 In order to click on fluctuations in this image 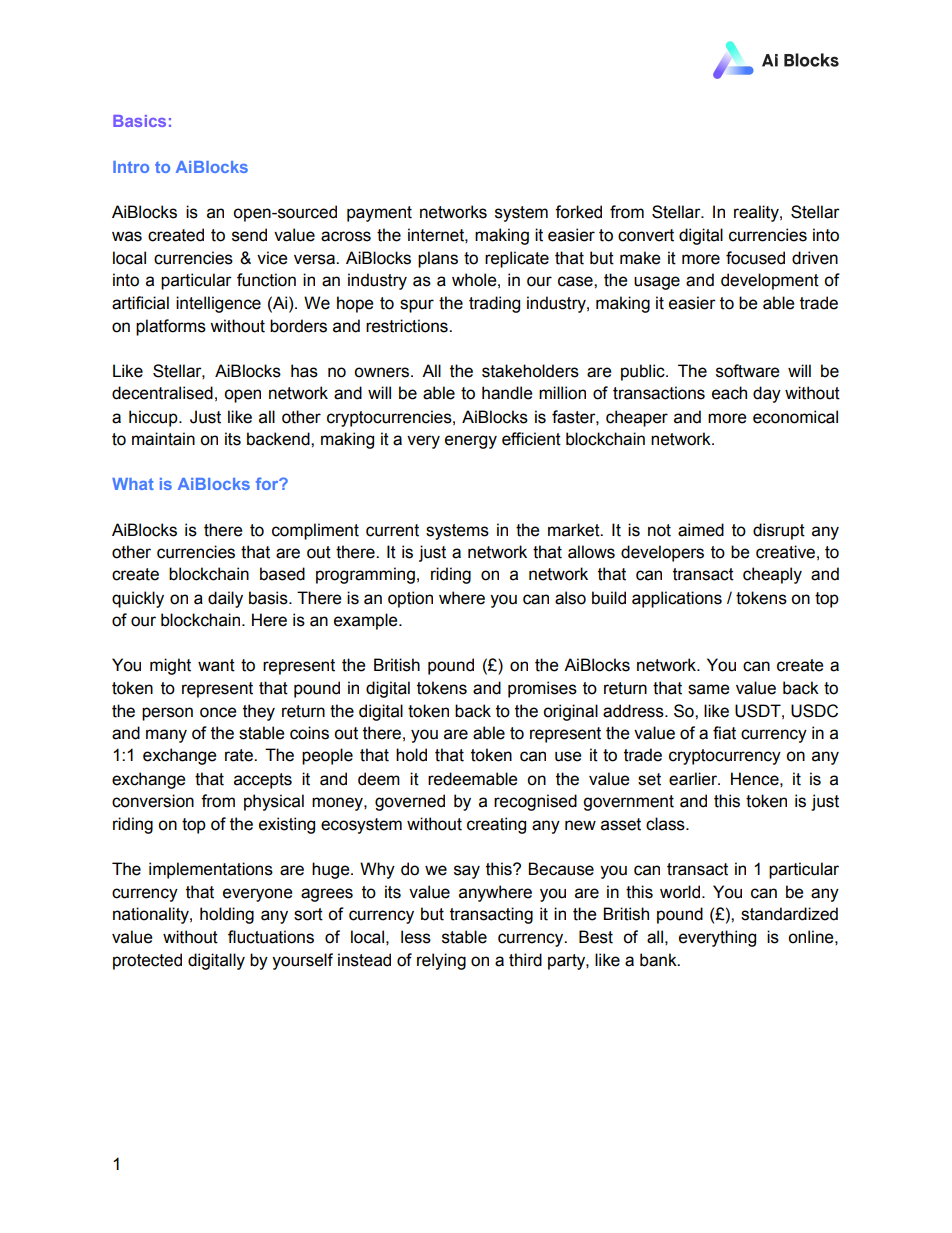, I will do `click(271, 937)`.
